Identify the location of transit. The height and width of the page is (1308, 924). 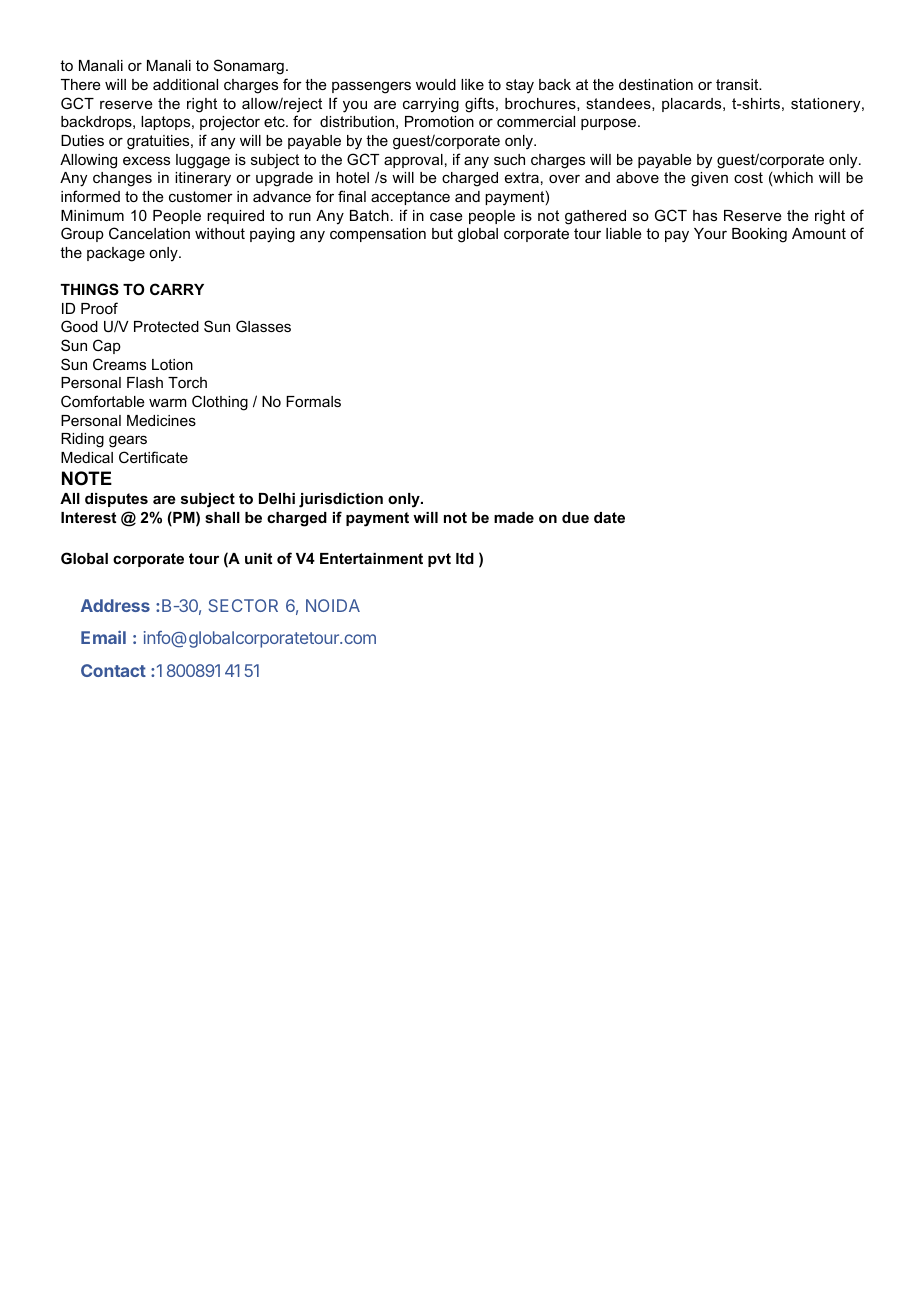
(738, 84).
